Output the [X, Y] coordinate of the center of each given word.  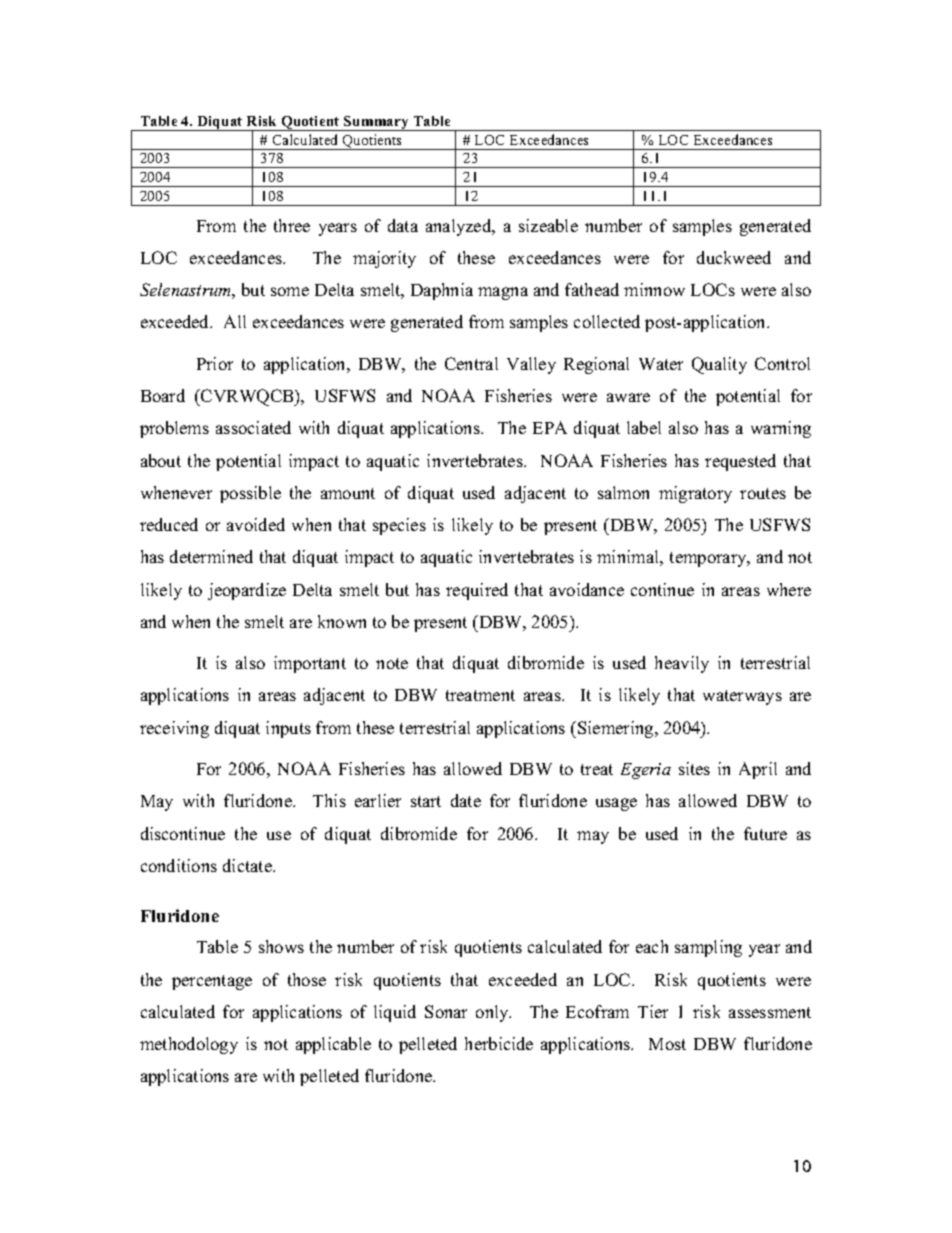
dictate [248, 865]
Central [471, 363]
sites [694, 768]
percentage [212, 982]
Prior [215, 363]
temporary [709, 559]
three [292, 225]
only [493, 1013]
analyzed [460, 227]
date [466, 800]
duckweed [734, 257]
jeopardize [247, 591]
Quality [719, 365]
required [477, 591]
